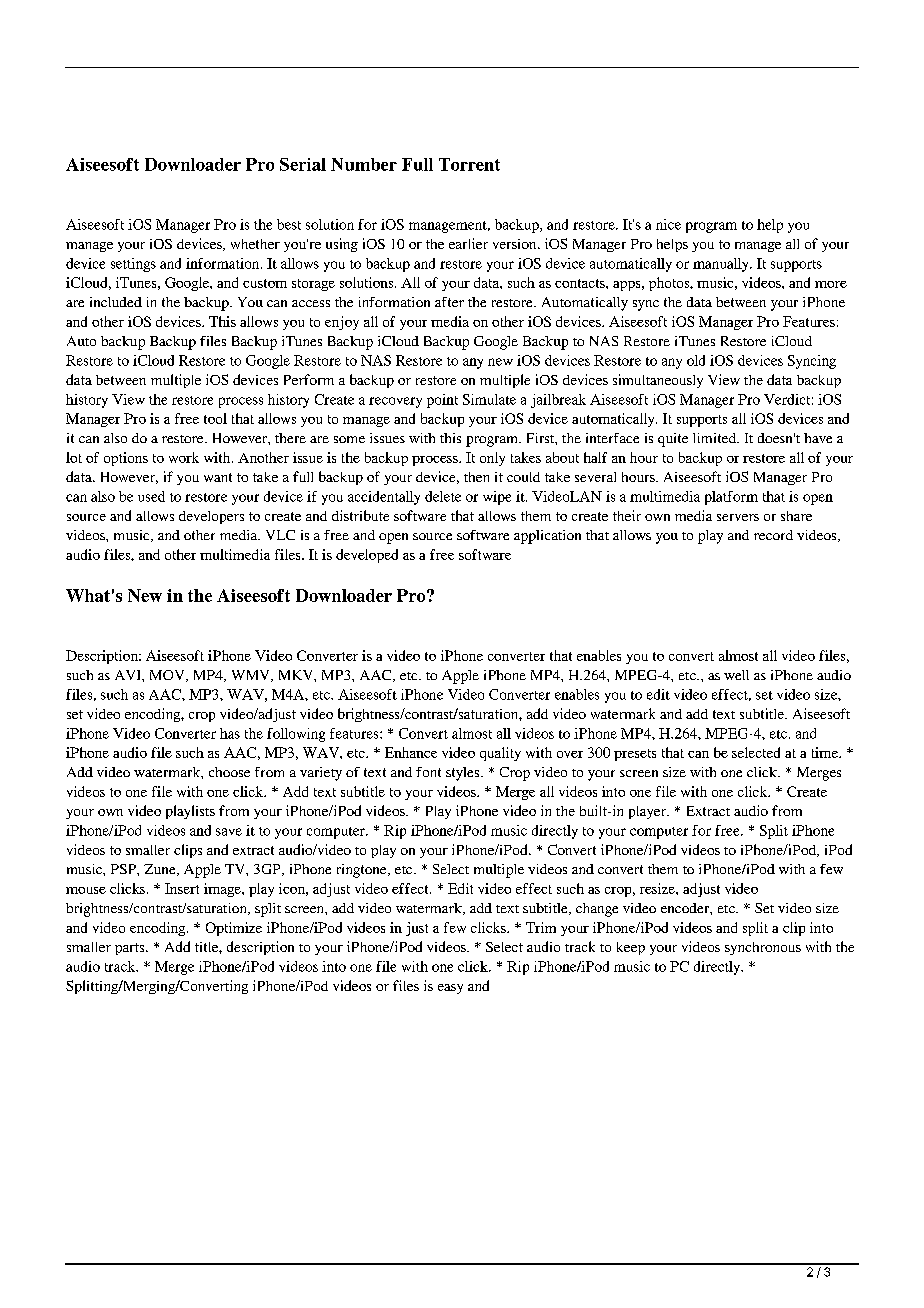 The width and height of the image is (924, 1308). What do you see at coordinates (736, 675) in the image?
I see `well` at bounding box center [736, 675].
